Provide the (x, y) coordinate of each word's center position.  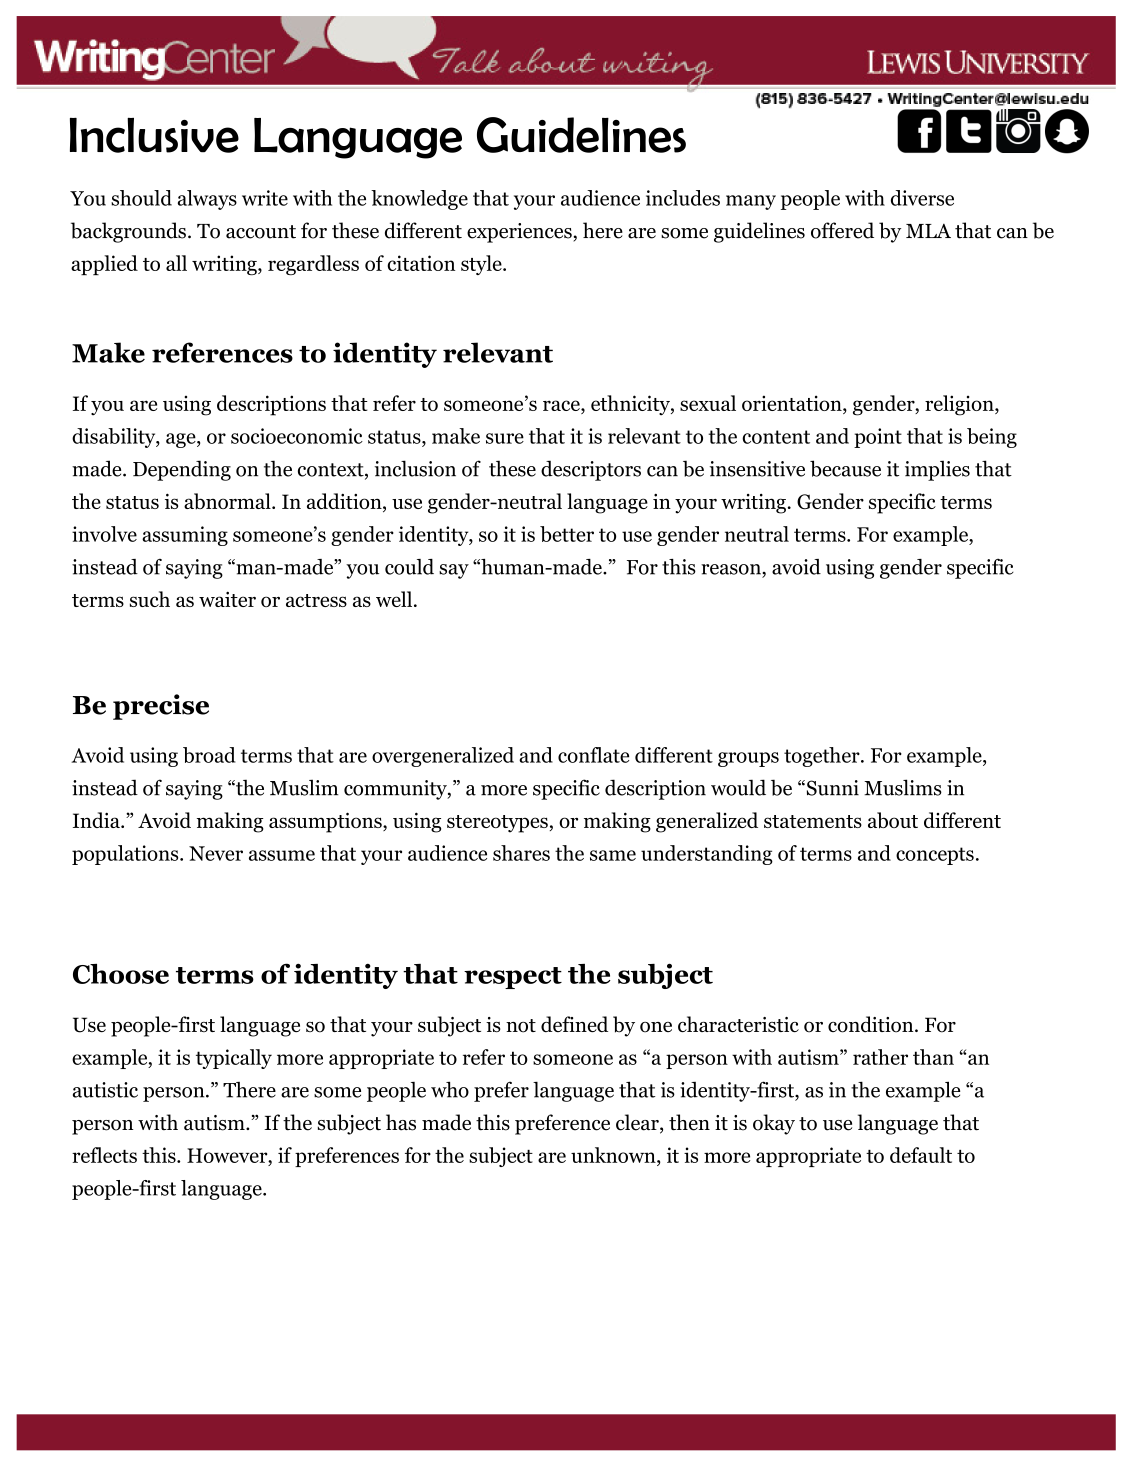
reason (732, 569)
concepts (935, 856)
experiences (520, 233)
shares (521, 853)
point (878, 438)
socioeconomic (297, 436)
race (562, 407)
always (207, 200)
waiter (227, 599)
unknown (614, 1155)
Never (216, 853)
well (395, 599)
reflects (104, 1155)
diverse (922, 198)
